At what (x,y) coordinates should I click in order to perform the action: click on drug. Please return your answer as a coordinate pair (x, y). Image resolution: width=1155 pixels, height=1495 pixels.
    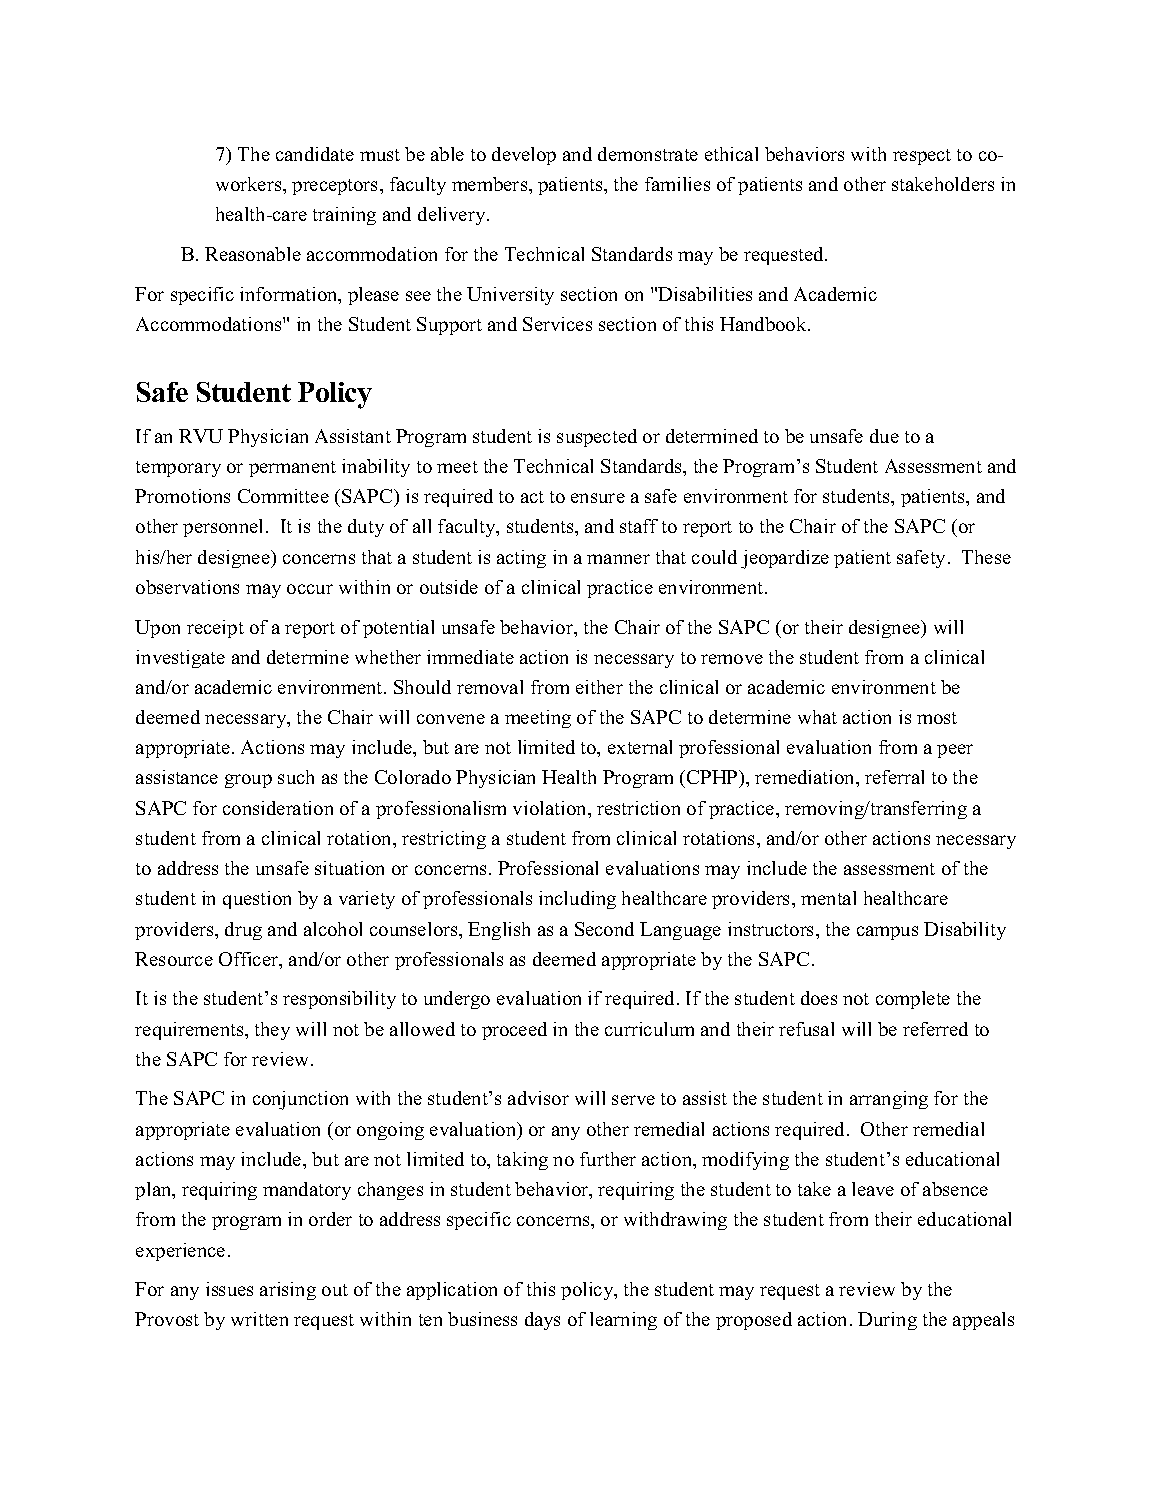
    Looking at the image, I should click on (243, 931).
